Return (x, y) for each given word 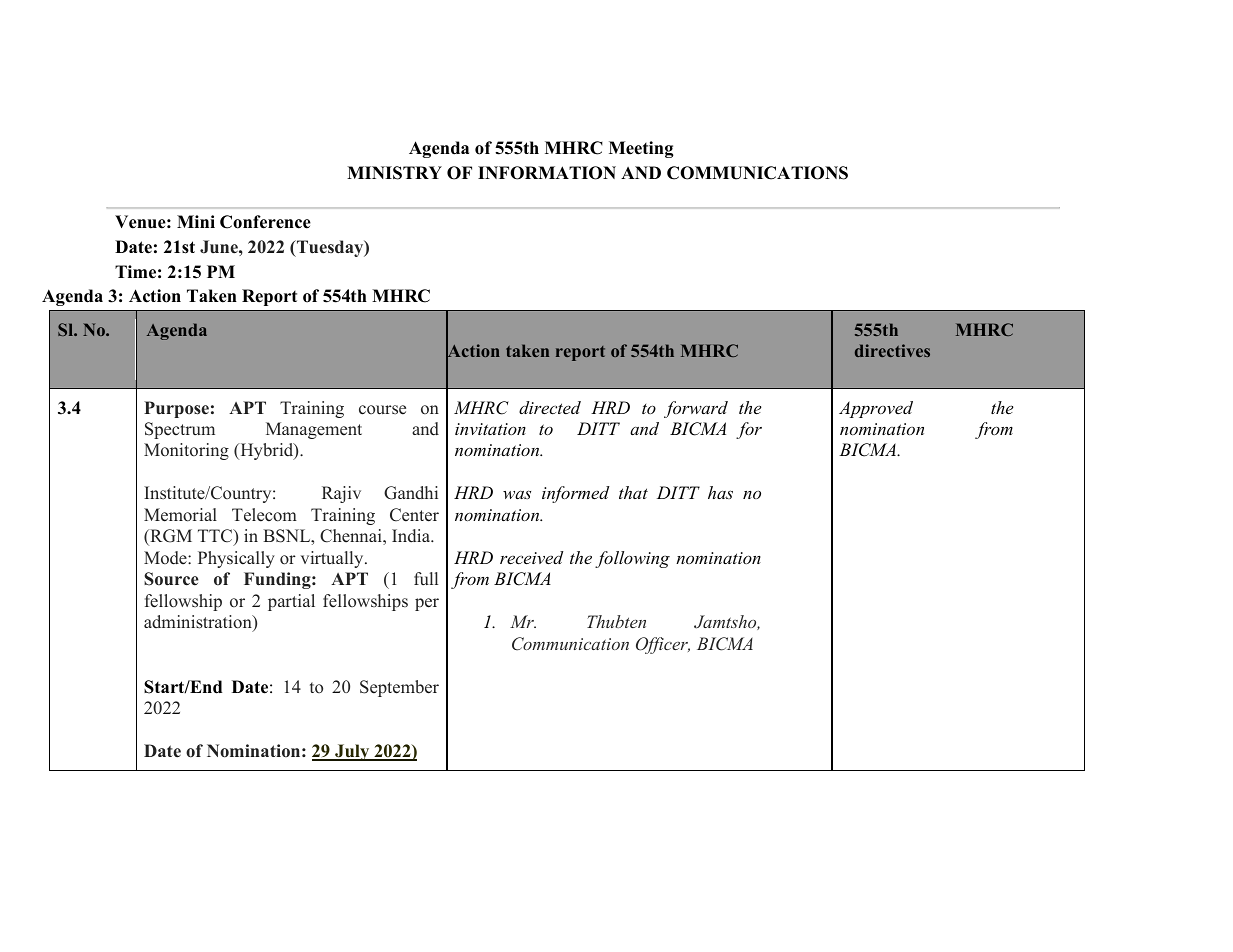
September (399, 688)
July (352, 752)
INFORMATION (547, 173)
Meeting (641, 149)
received (532, 557)
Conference (265, 222)
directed (550, 407)
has (720, 492)
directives (892, 350)
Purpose (176, 409)
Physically (236, 559)
